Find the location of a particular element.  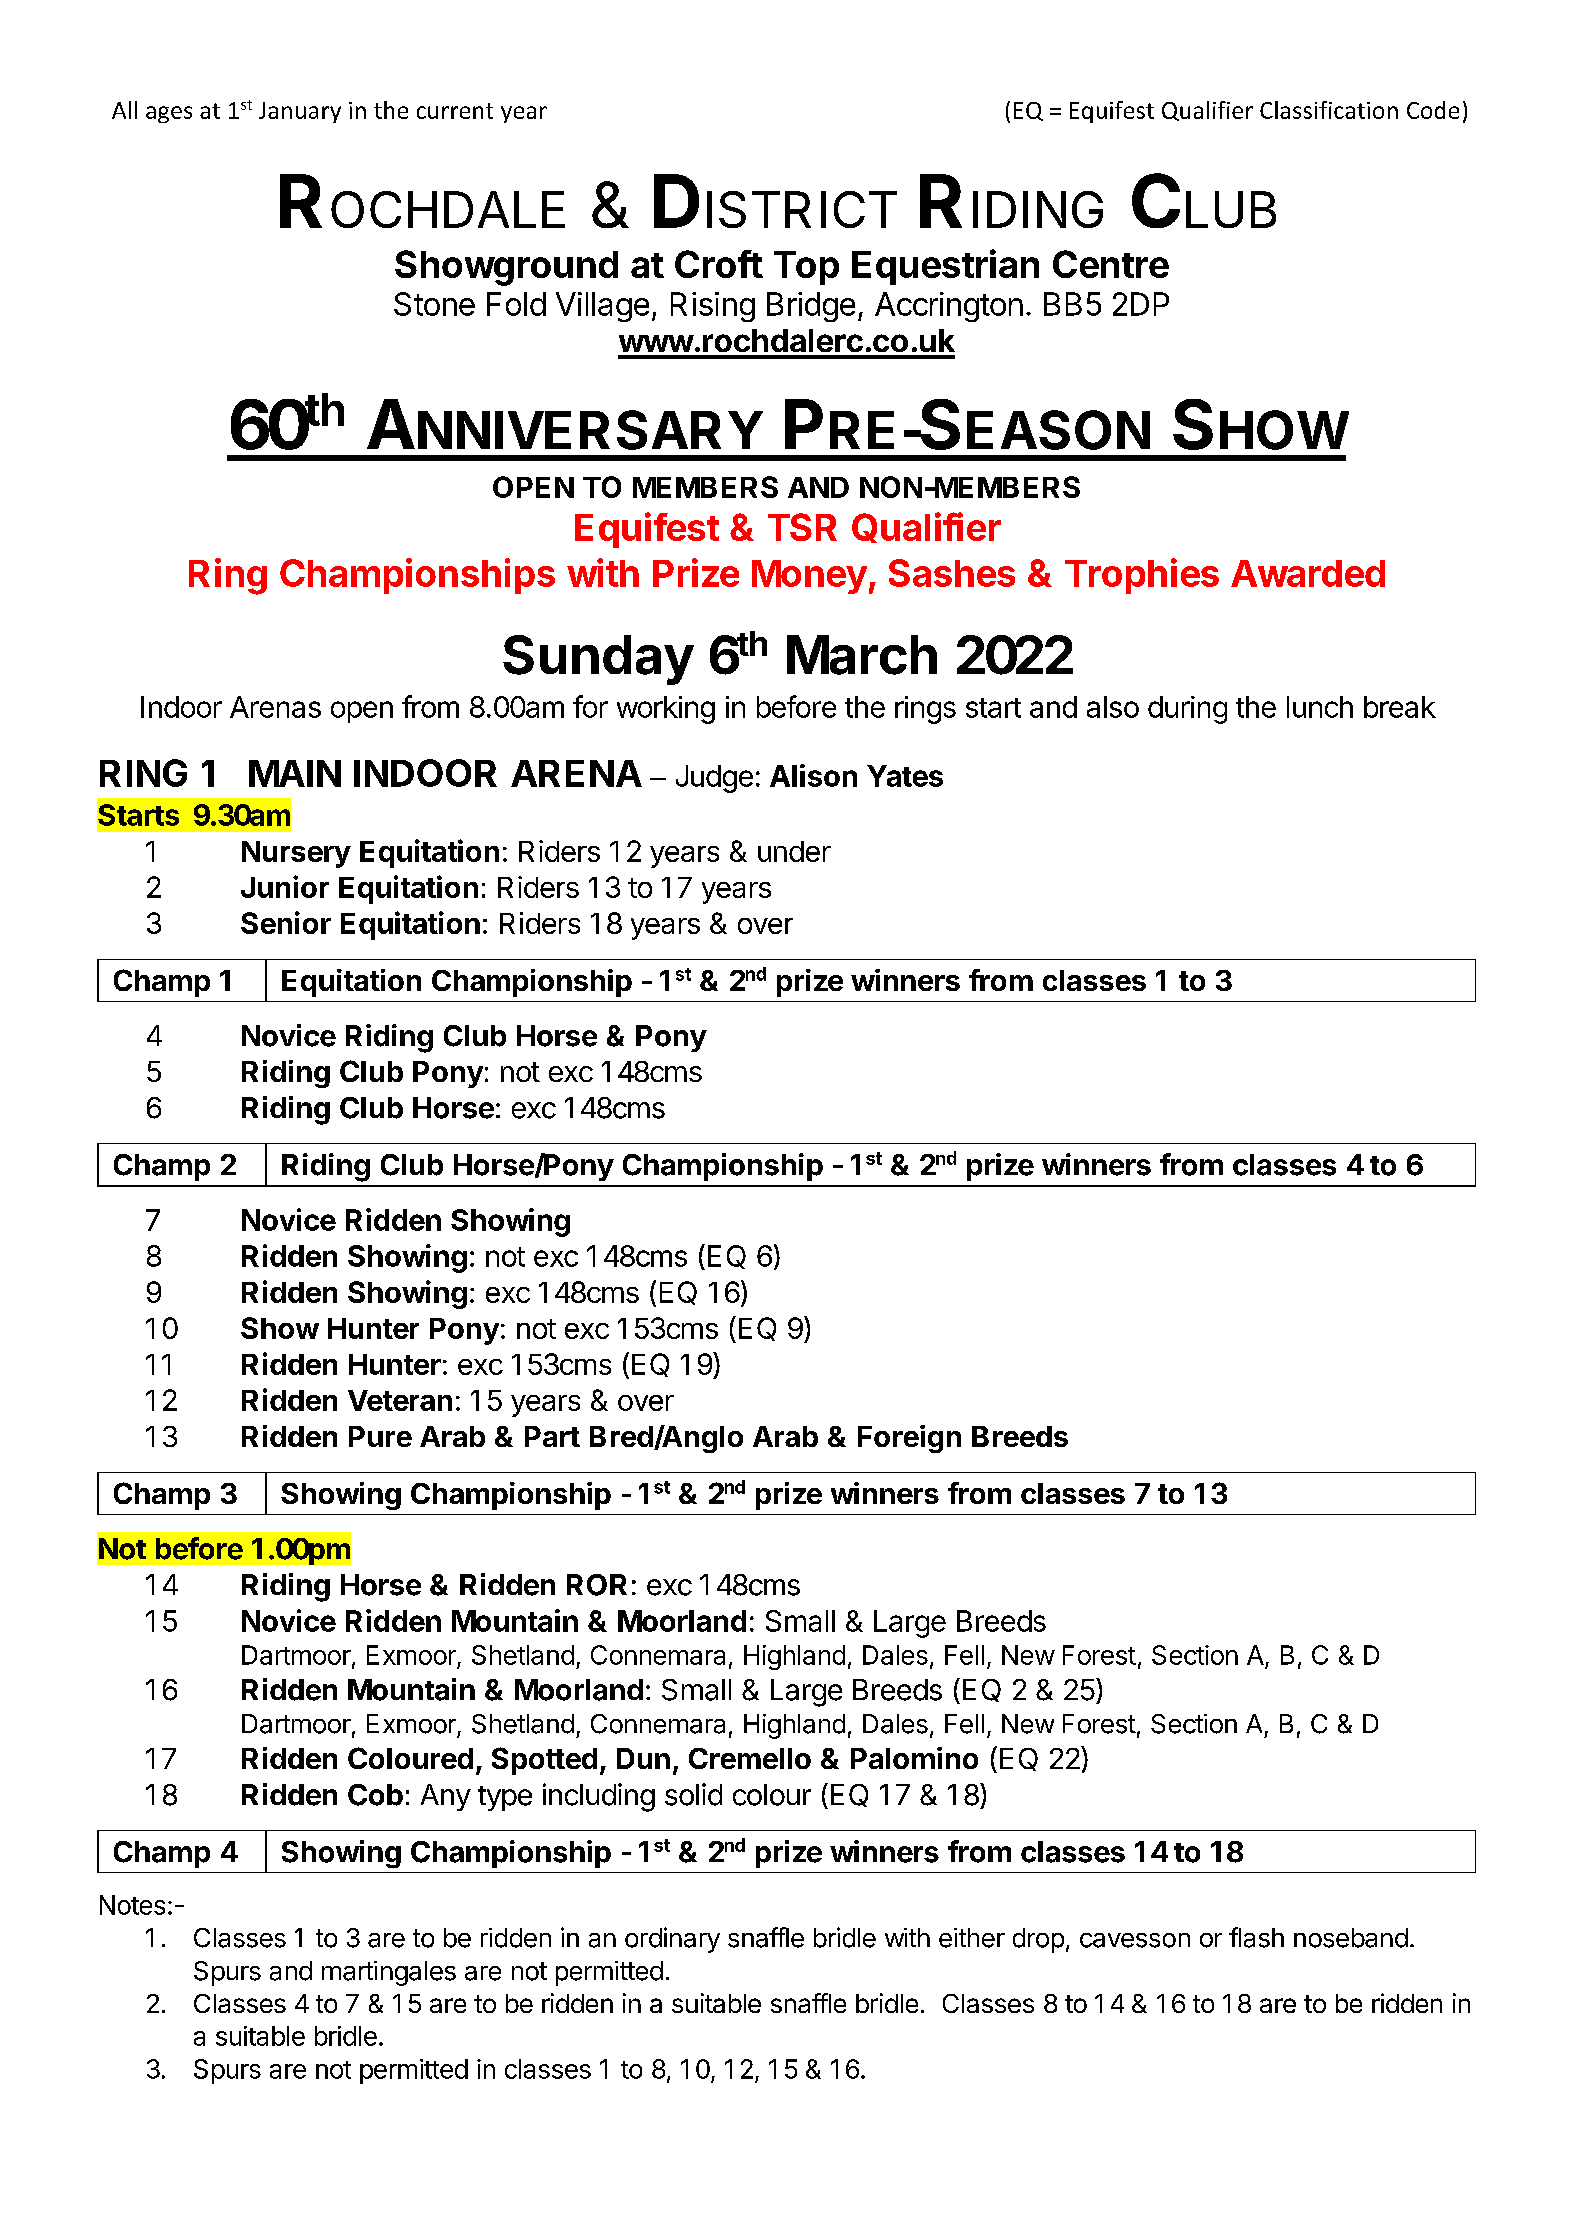

under is located at coordinates (794, 851).
